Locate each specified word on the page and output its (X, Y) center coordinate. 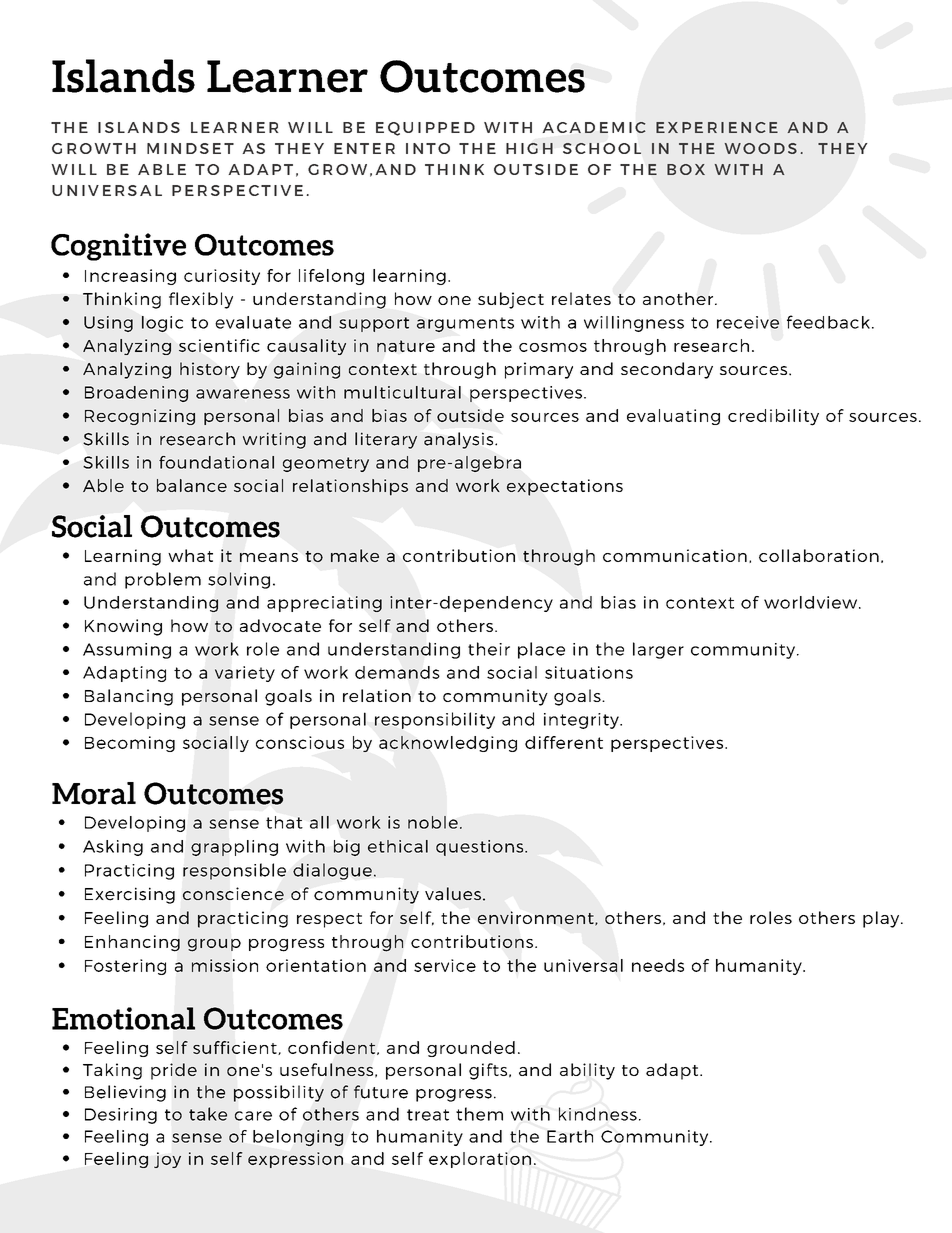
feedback (828, 322)
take (208, 1114)
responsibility (435, 720)
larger (658, 650)
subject (511, 300)
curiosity (222, 277)
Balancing (129, 697)
